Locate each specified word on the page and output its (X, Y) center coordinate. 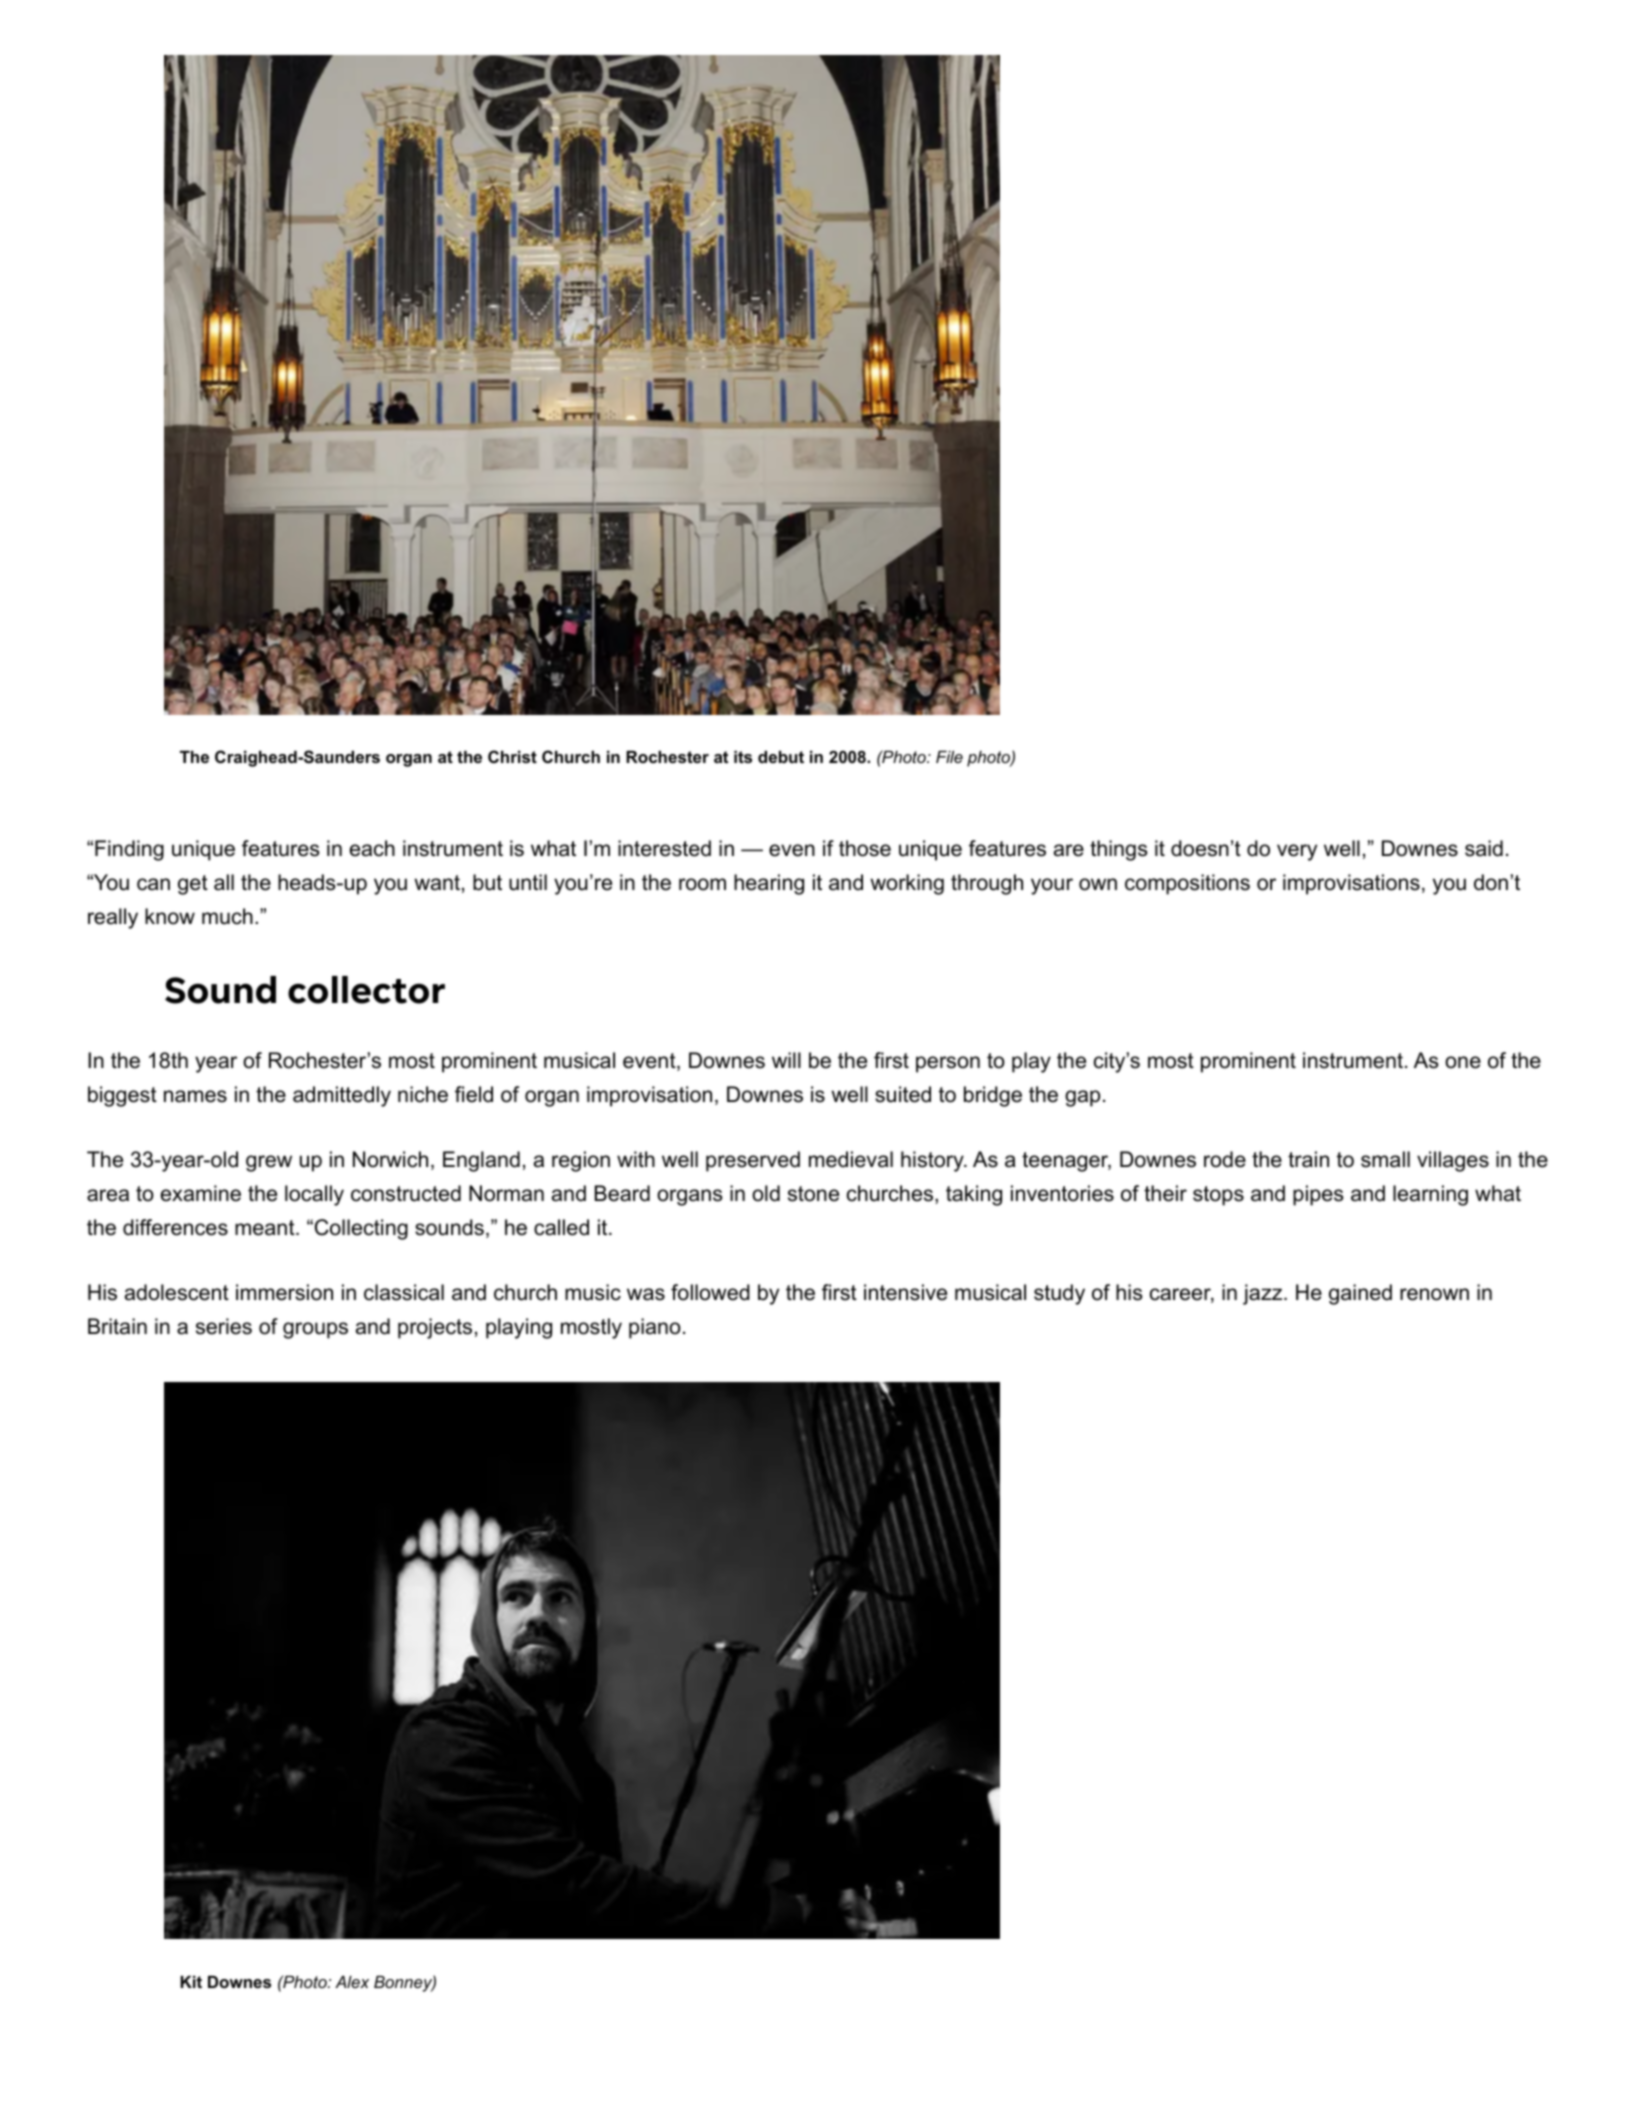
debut (781, 757)
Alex (352, 1982)
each (372, 848)
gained (1360, 1294)
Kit (191, 1982)
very (1297, 852)
